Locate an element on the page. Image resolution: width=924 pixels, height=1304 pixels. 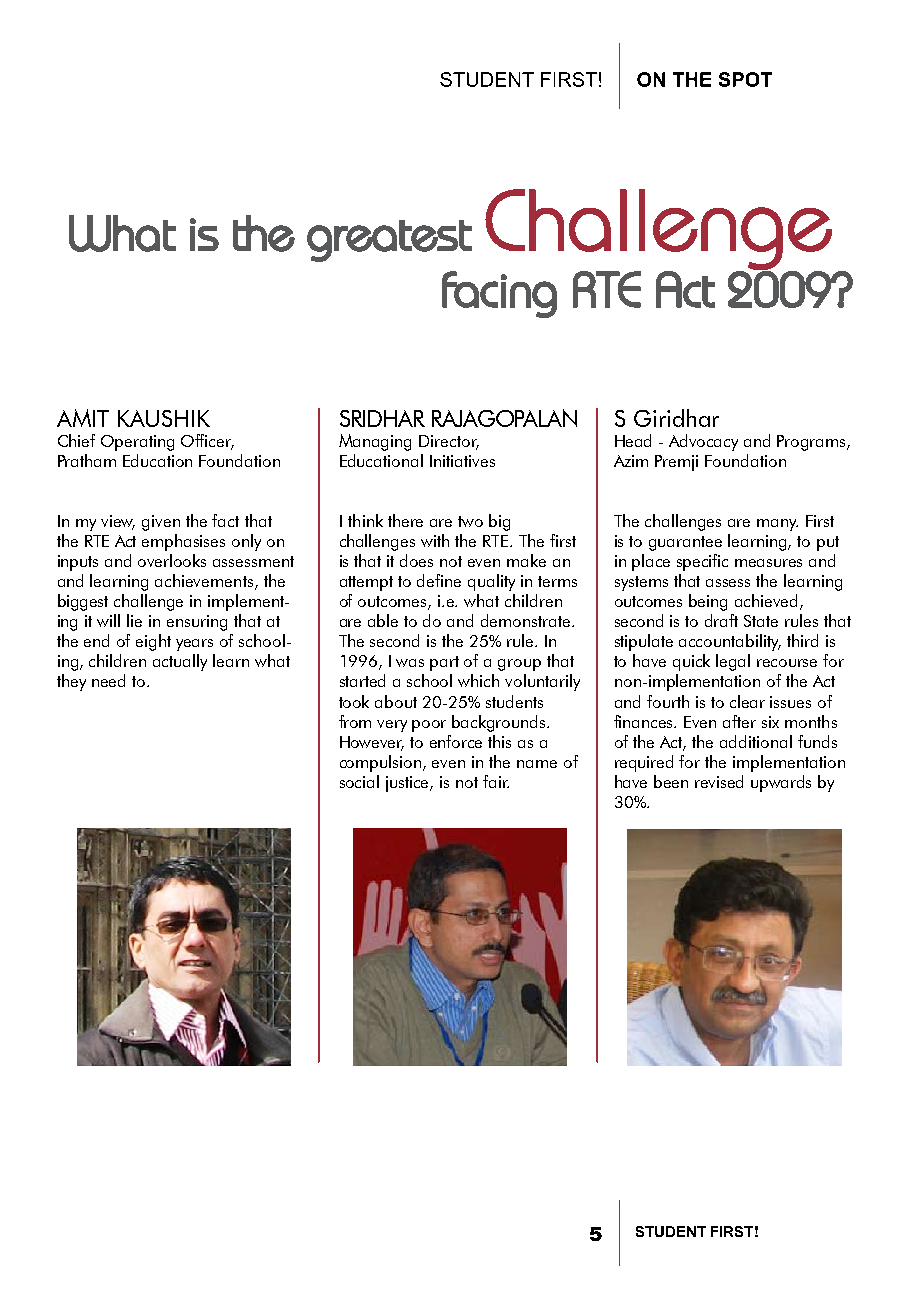
eight is located at coordinates (153, 642).
